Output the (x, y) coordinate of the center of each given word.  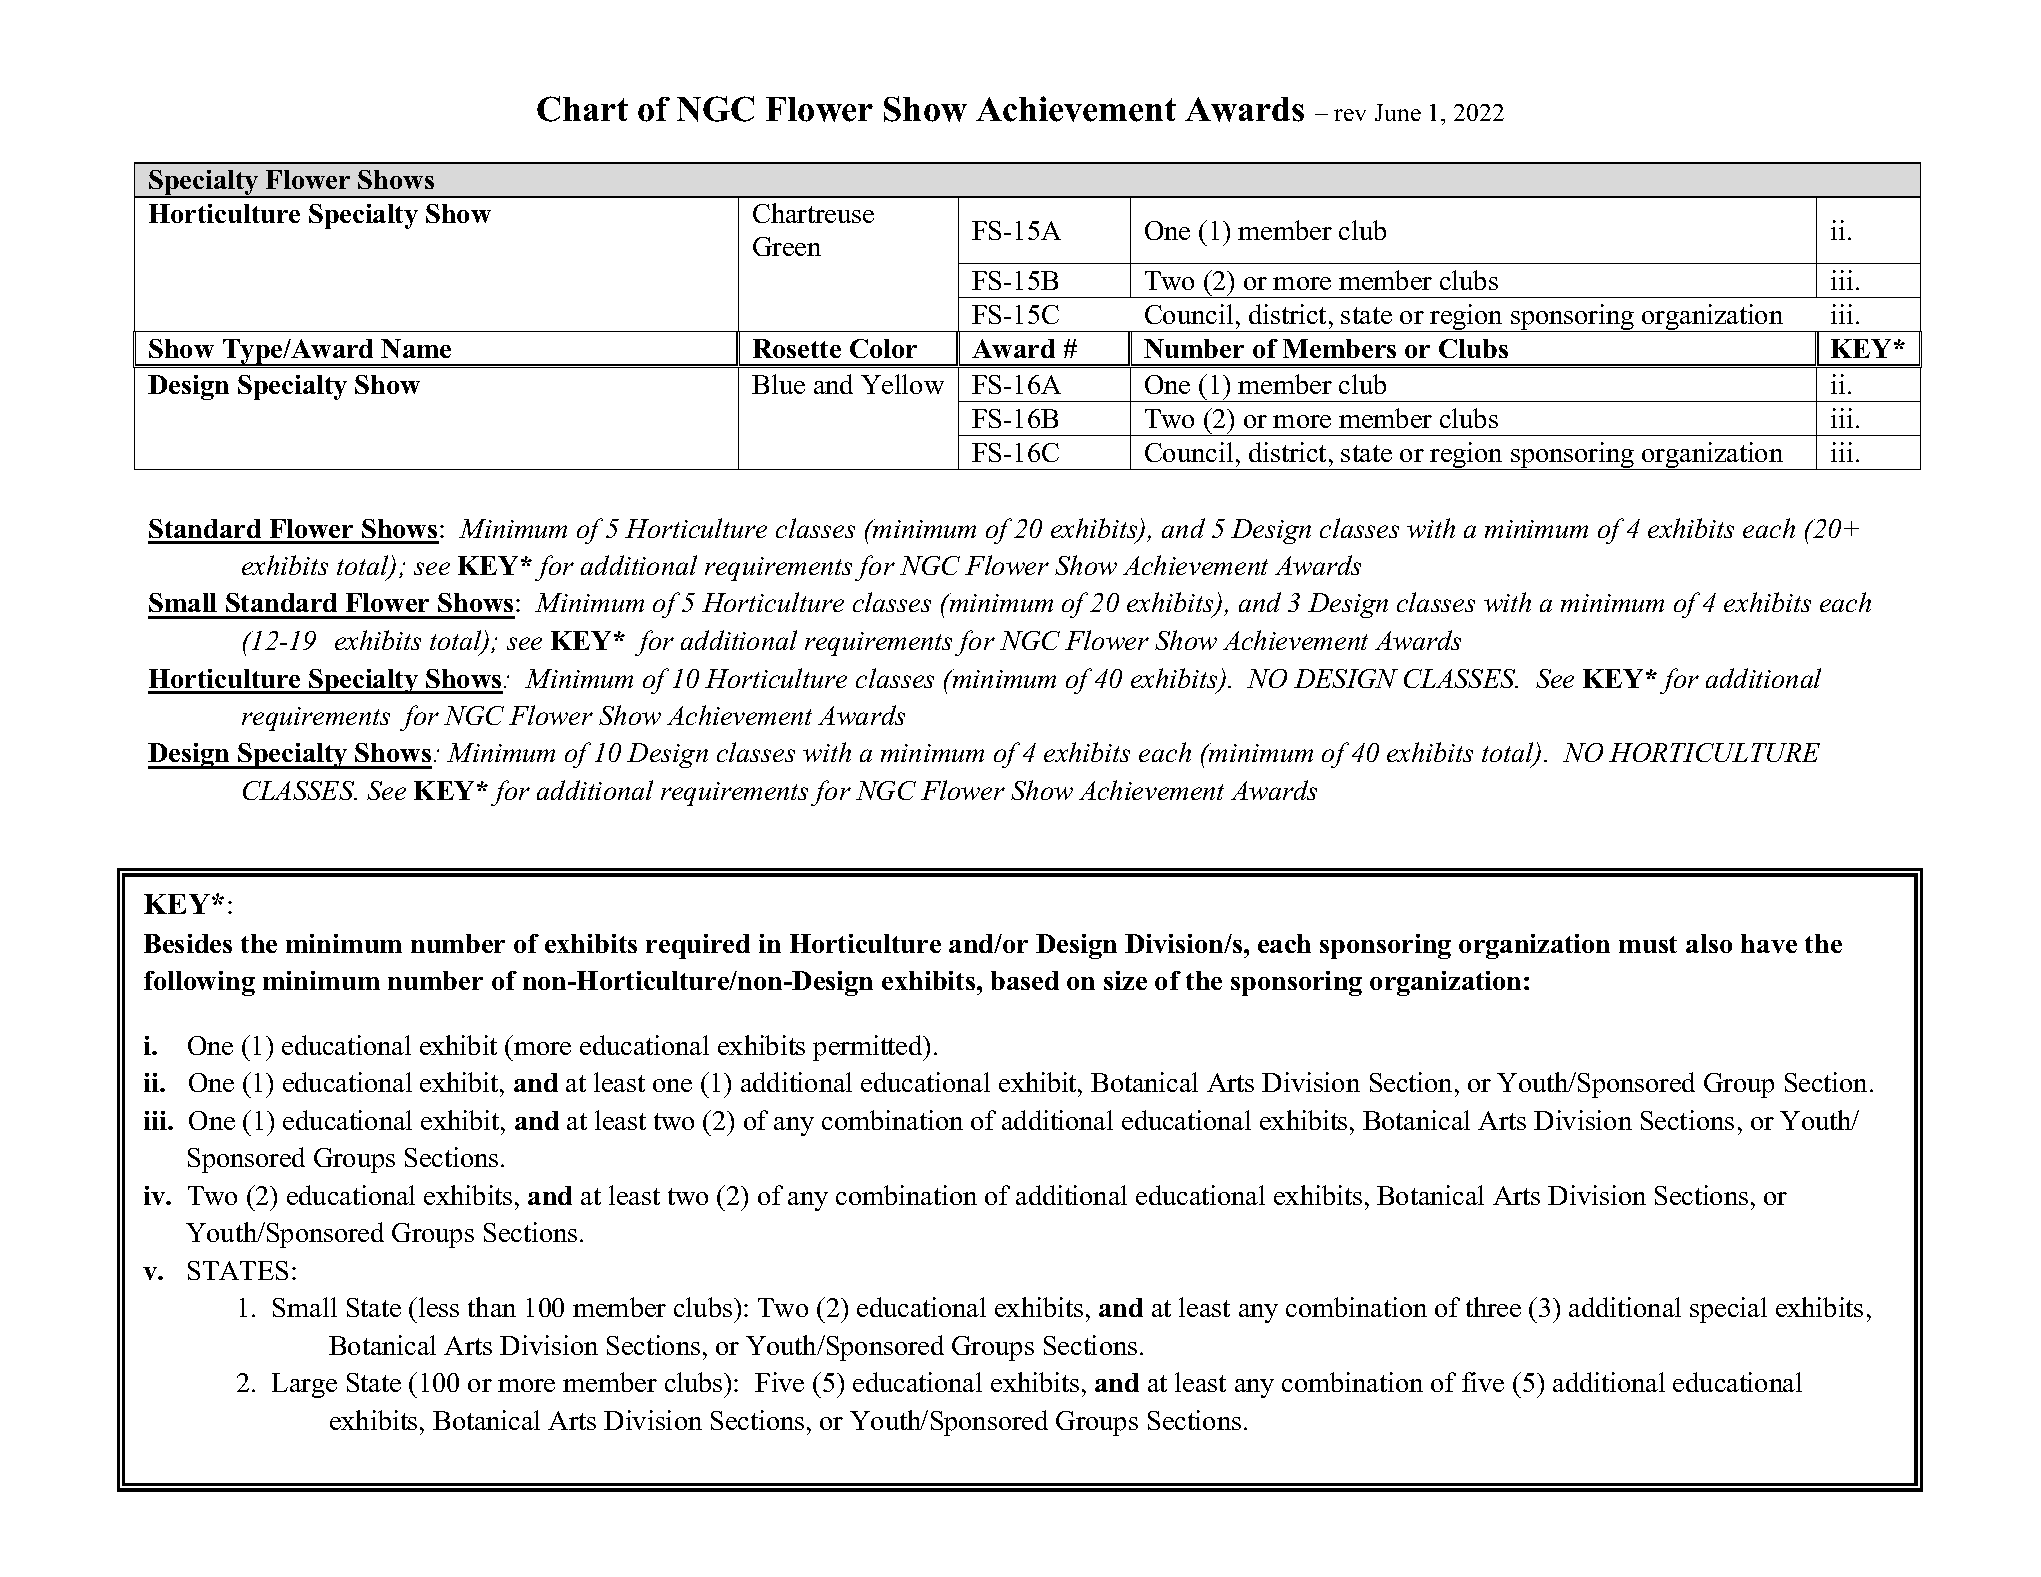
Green (787, 246)
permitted (869, 1048)
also (1709, 943)
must (1648, 944)
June (1398, 112)
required (698, 946)
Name (416, 348)
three (1493, 1307)
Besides (188, 943)
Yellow (902, 384)
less (439, 1307)
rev (1350, 115)
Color (883, 348)
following (199, 983)
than (492, 1307)
